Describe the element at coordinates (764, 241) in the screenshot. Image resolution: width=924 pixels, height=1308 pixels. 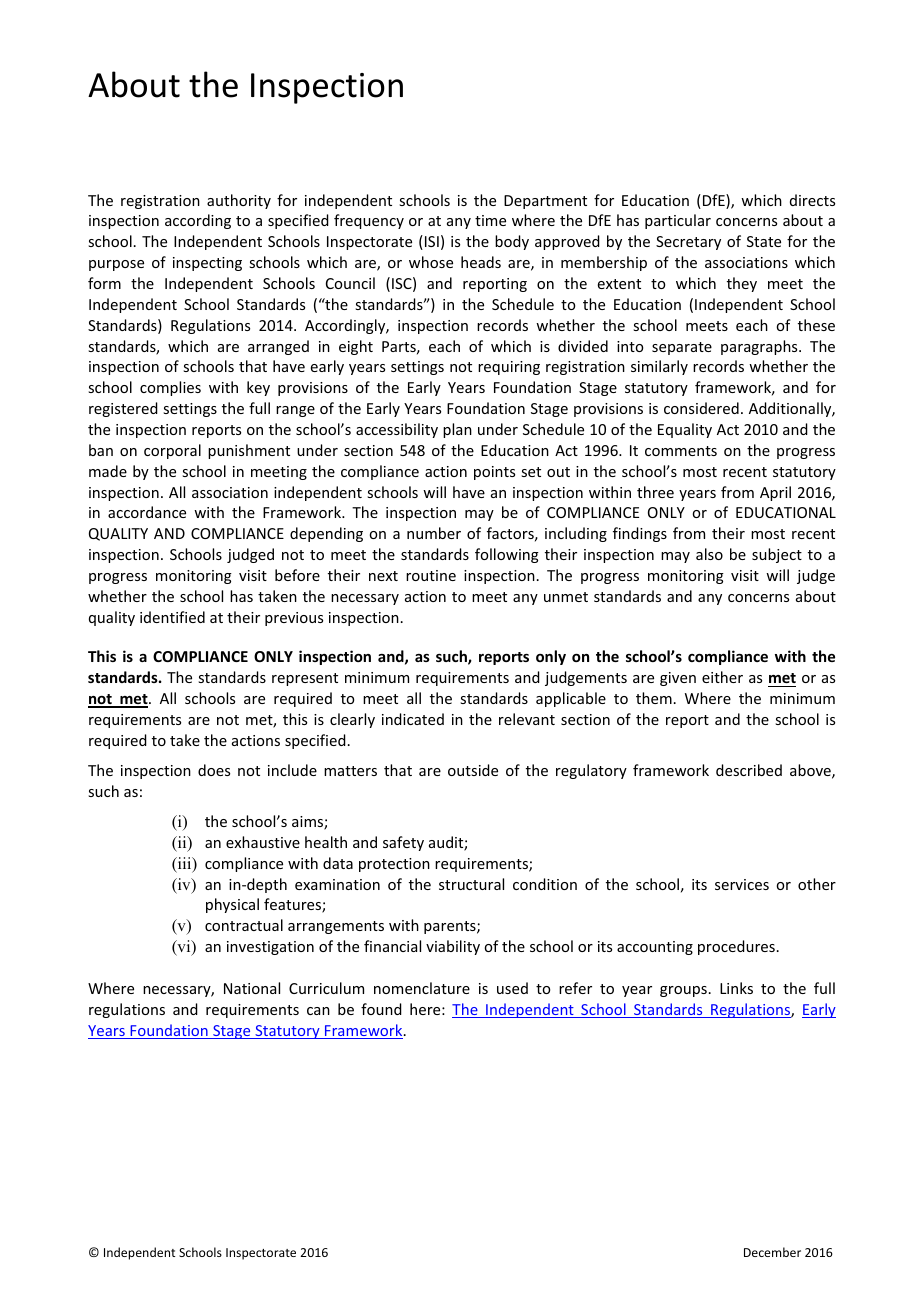
I see `State` at that location.
